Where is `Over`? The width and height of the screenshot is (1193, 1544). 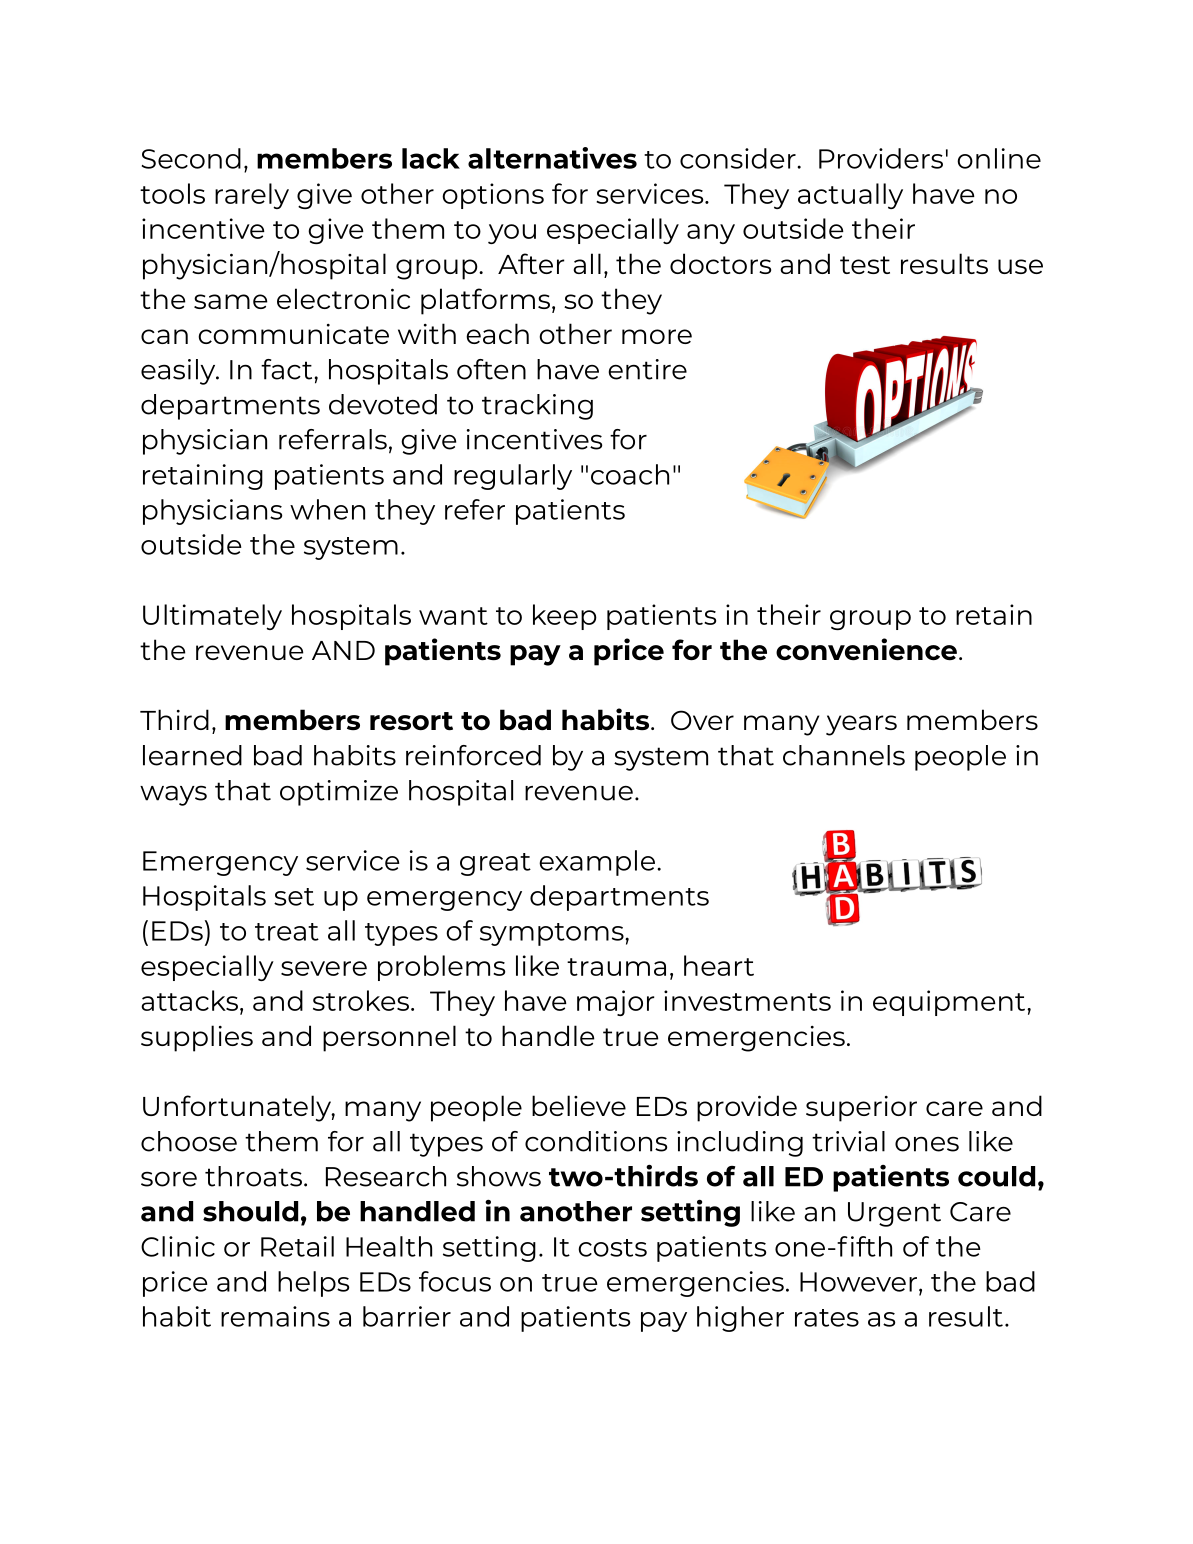
Over is located at coordinates (702, 720).
